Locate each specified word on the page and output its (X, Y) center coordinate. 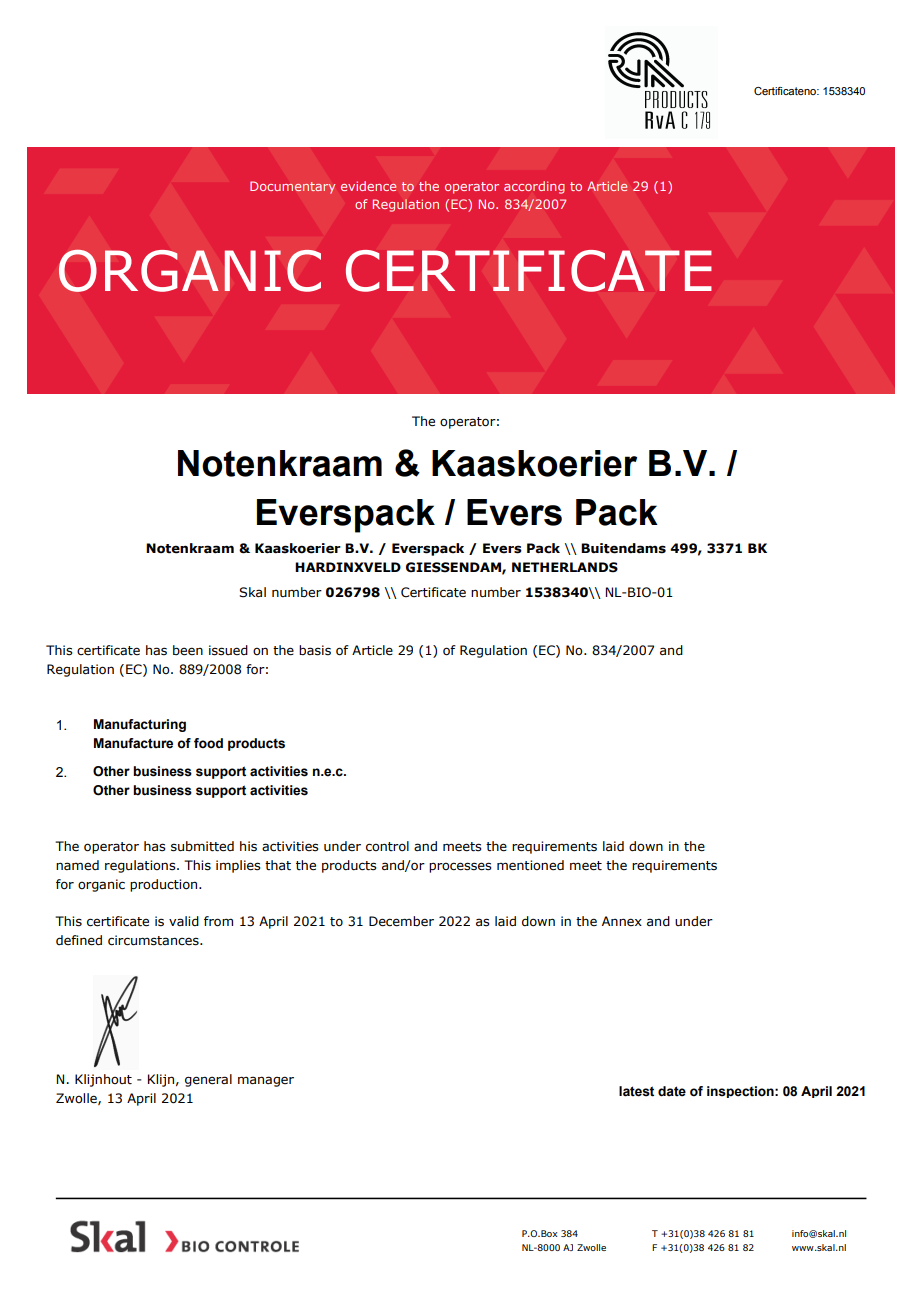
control (387, 846)
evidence (368, 186)
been (188, 650)
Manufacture (133, 743)
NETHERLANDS (565, 567)
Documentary (292, 187)
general (208, 1080)
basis (315, 650)
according (534, 187)
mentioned (530, 865)
